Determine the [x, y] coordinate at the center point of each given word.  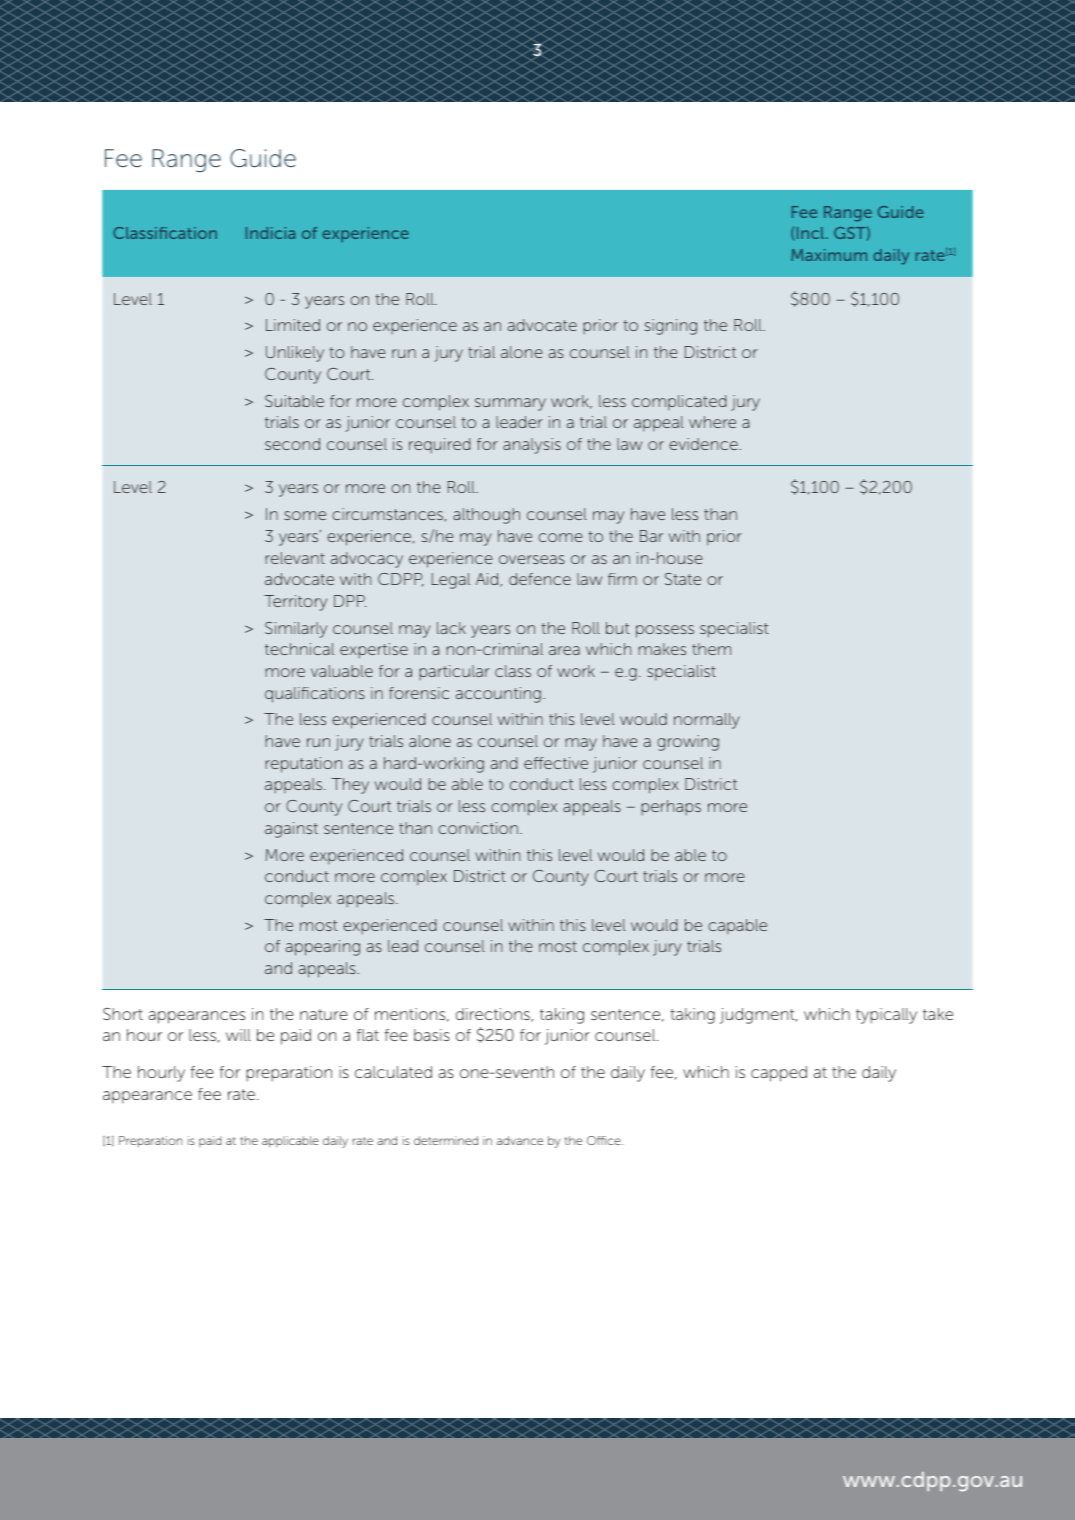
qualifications [315, 695]
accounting [498, 695]
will [238, 1035]
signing [671, 327]
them [711, 649]
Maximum [829, 255]
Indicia [270, 233]
